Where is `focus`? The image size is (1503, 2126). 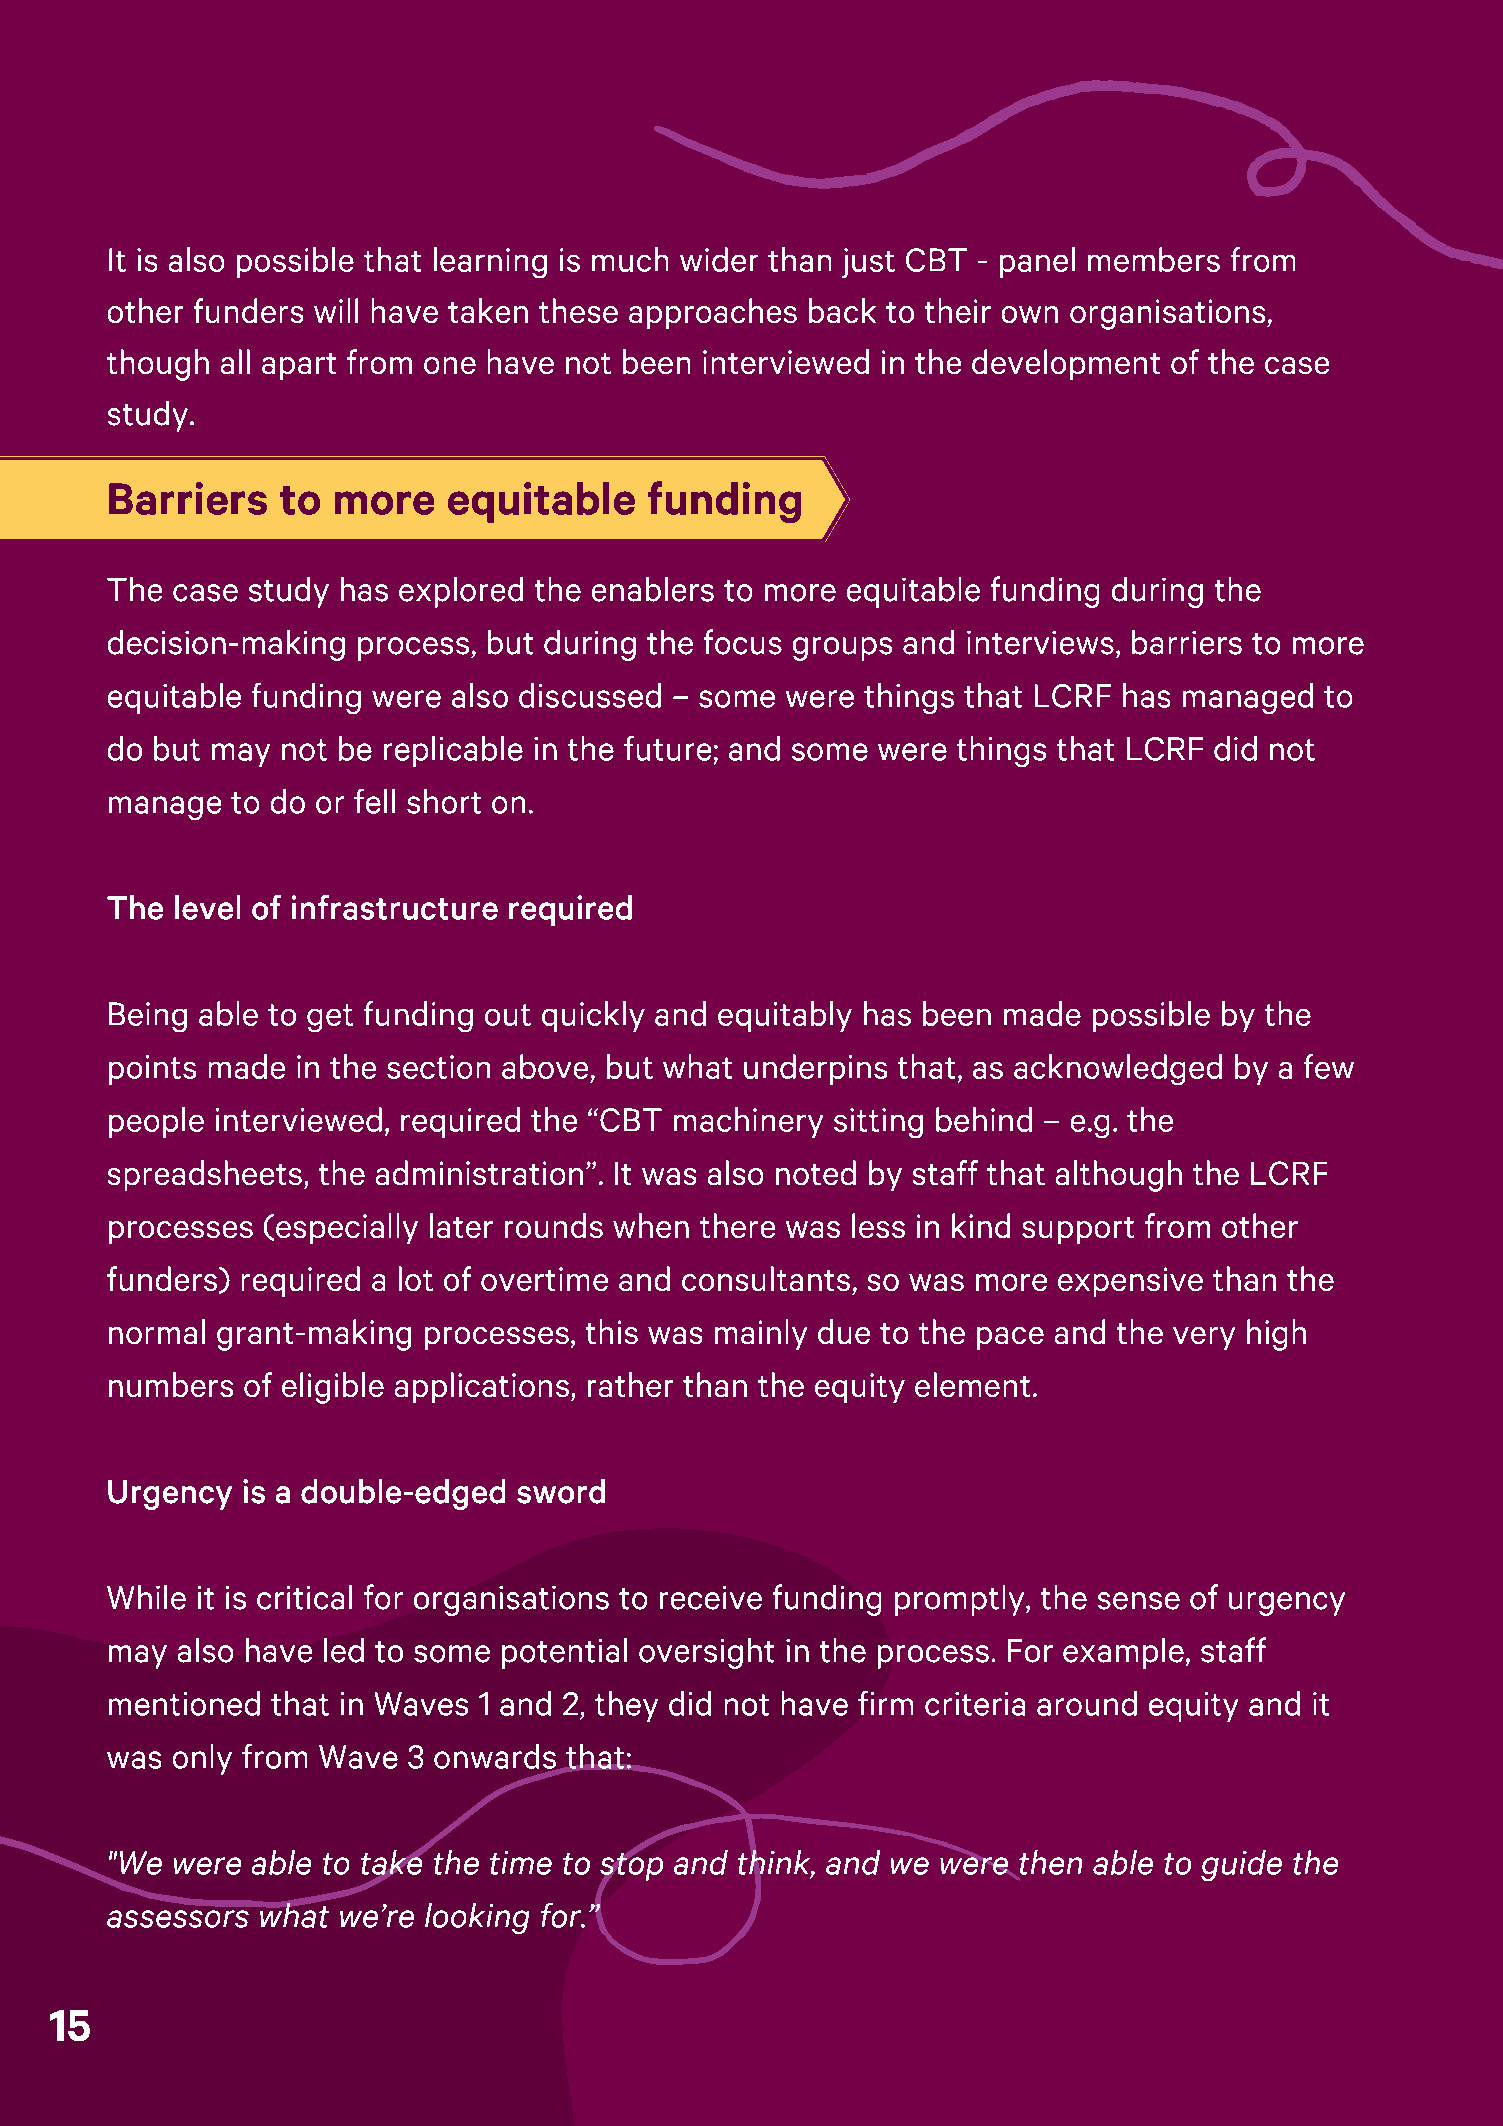 focus is located at coordinates (743, 642).
